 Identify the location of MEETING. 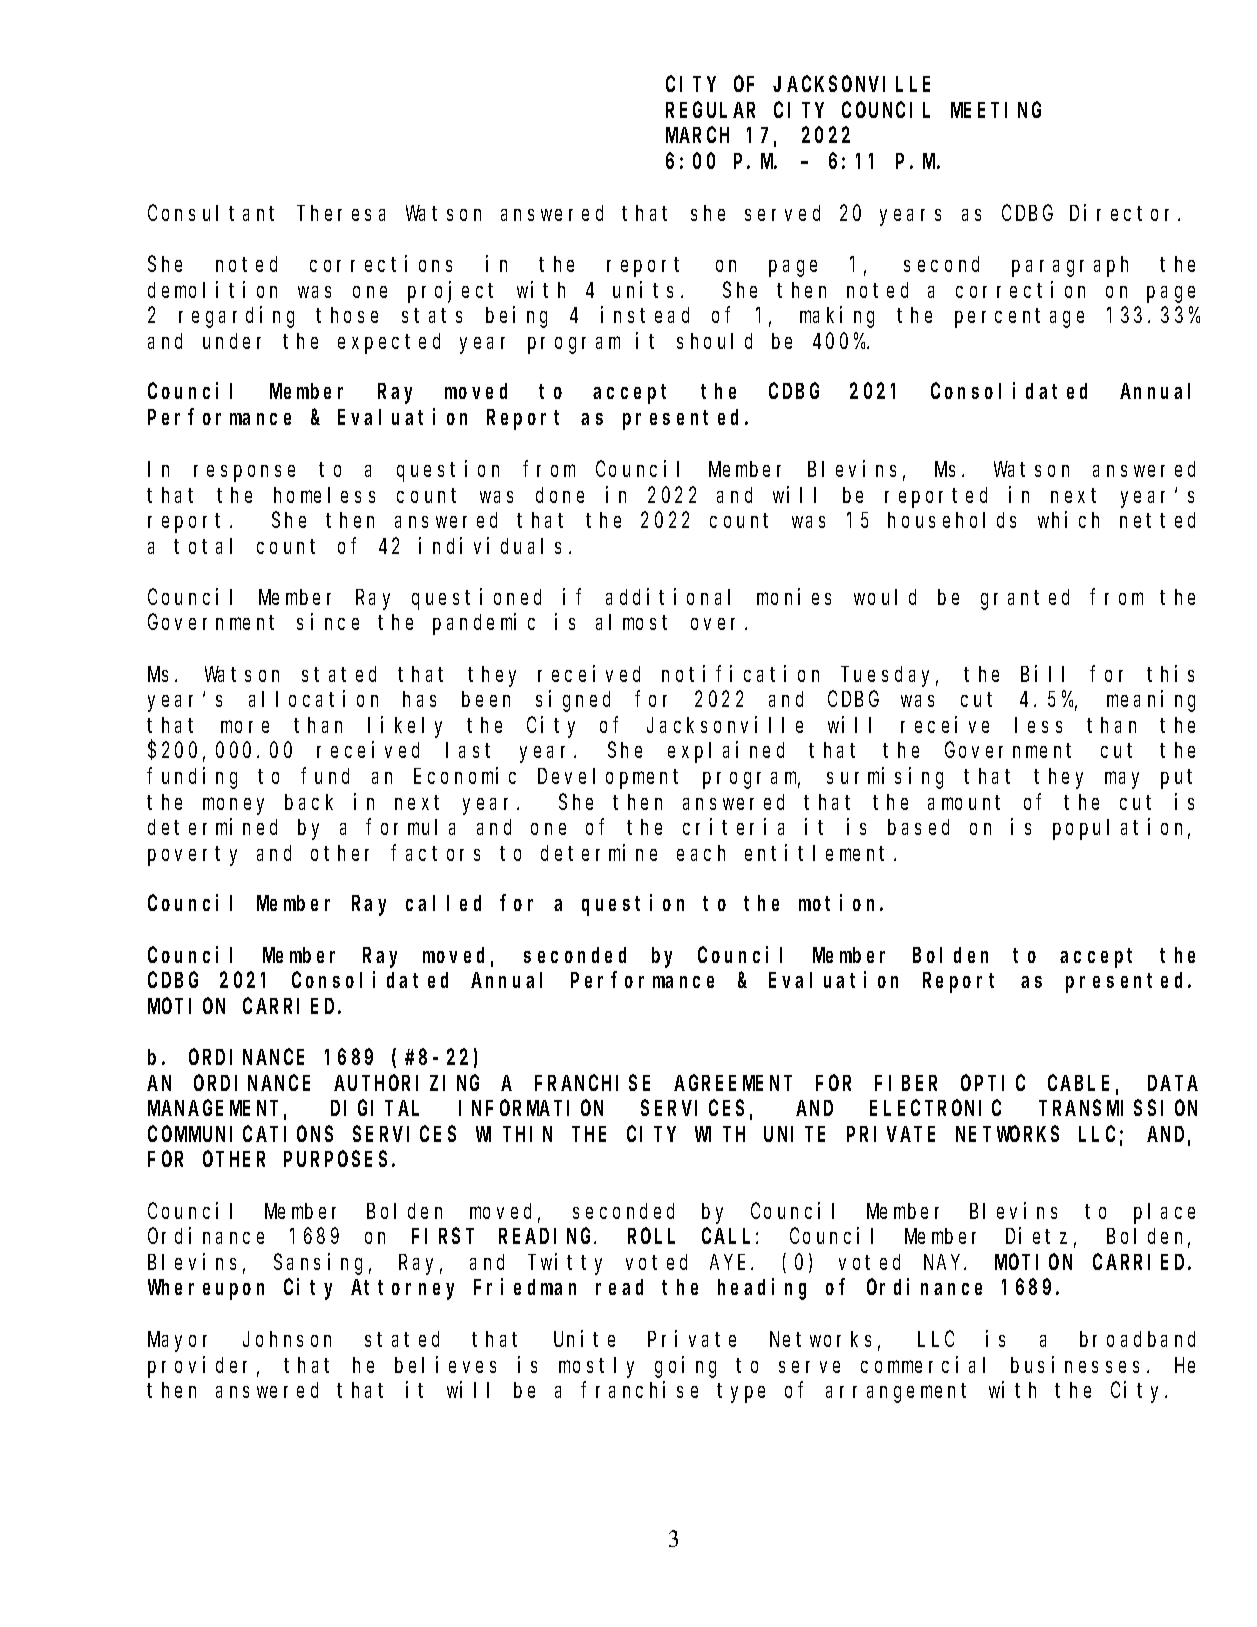
(996, 110).
